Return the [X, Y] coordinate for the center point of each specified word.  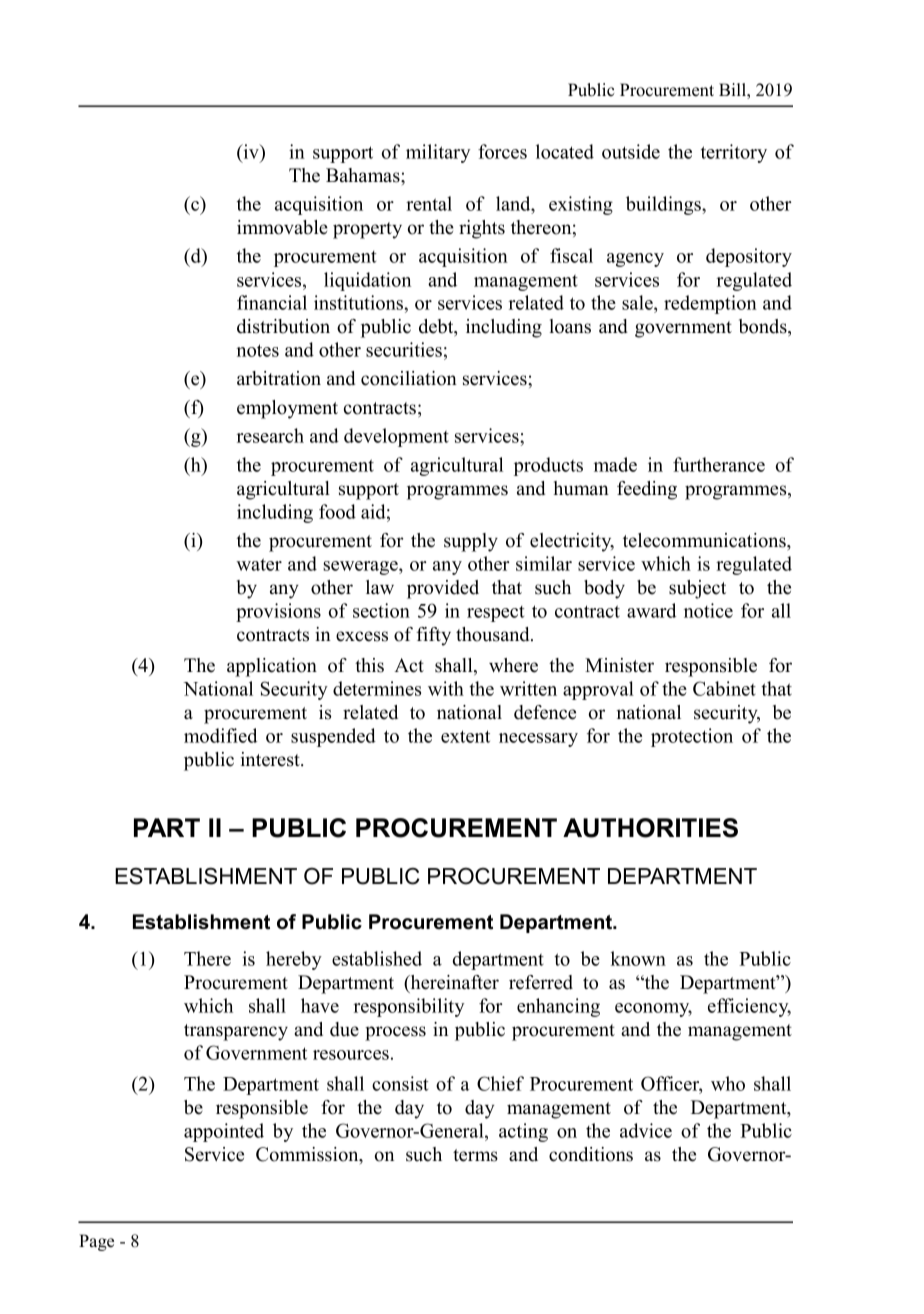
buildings [664, 205]
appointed [224, 1132]
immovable [282, 227]
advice [646, 1130]
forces [502, 151]
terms [475, 1155]
